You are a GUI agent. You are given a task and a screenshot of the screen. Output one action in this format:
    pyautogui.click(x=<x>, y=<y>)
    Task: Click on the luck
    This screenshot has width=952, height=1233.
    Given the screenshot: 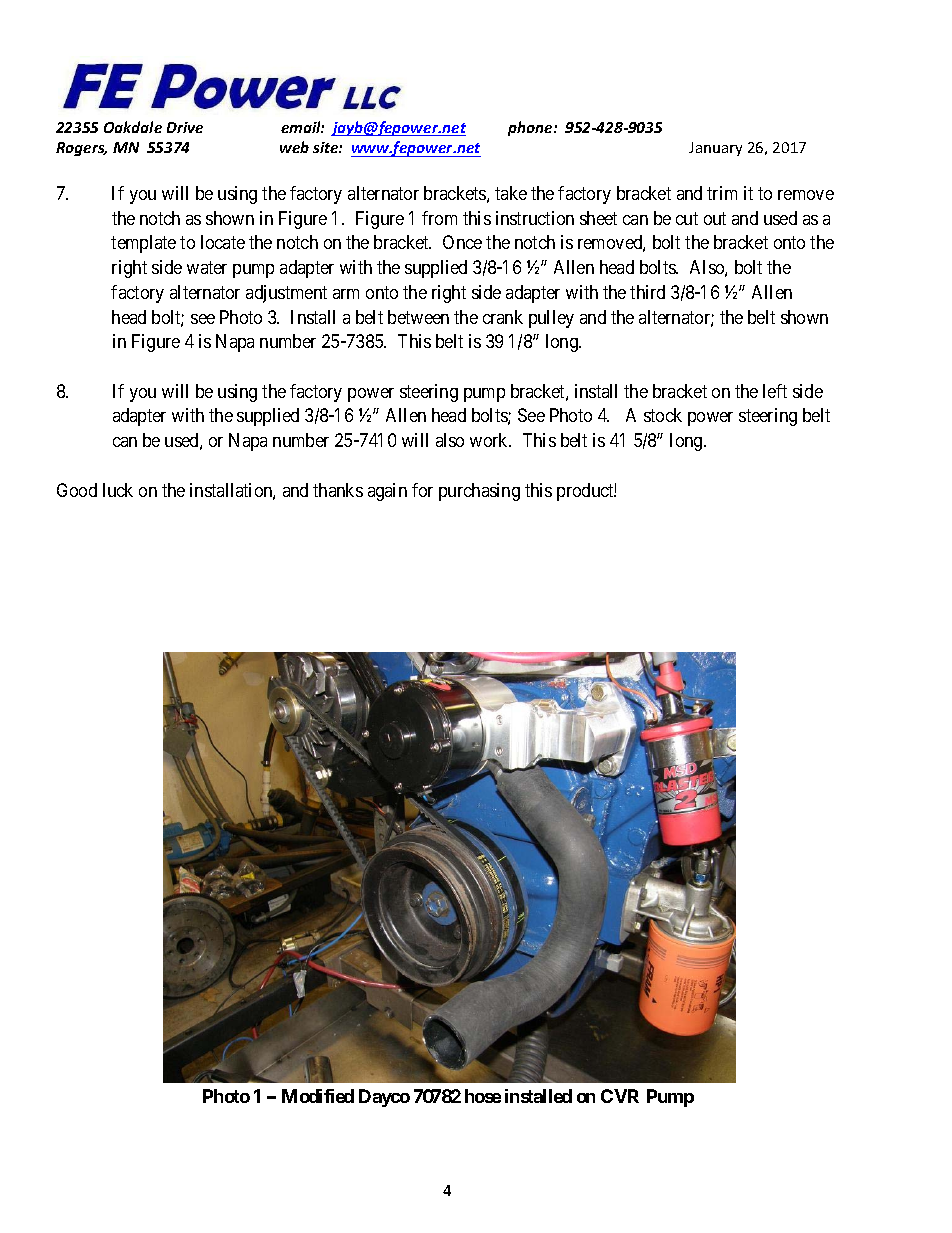 What is the action you would take?
    pyautogui.click(x=118, y=490)
